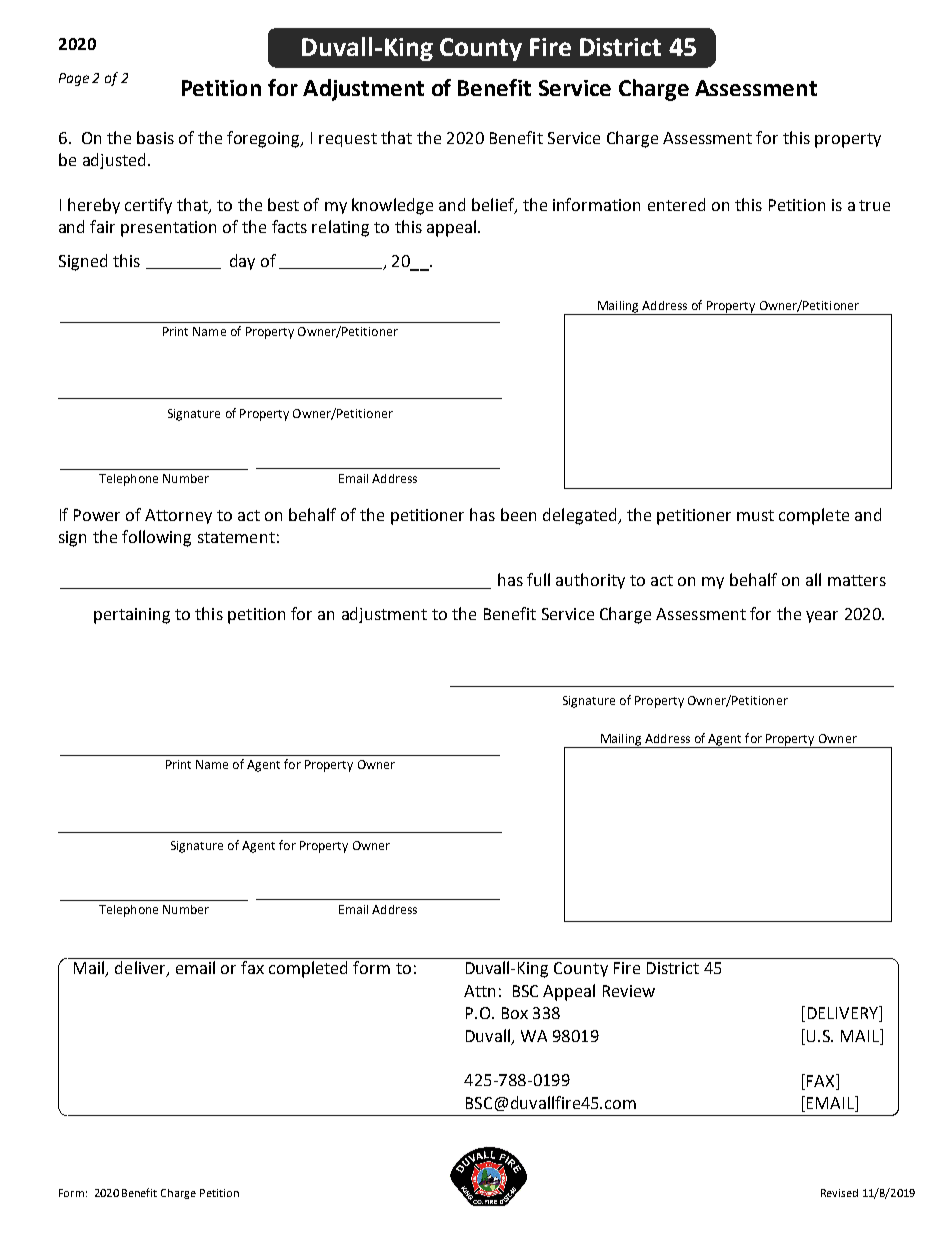 This image has height=1233, width=952. What do you see at coordinates (132, 616) in the image?
I see `pertaining` at bounding box center [132, 616].
